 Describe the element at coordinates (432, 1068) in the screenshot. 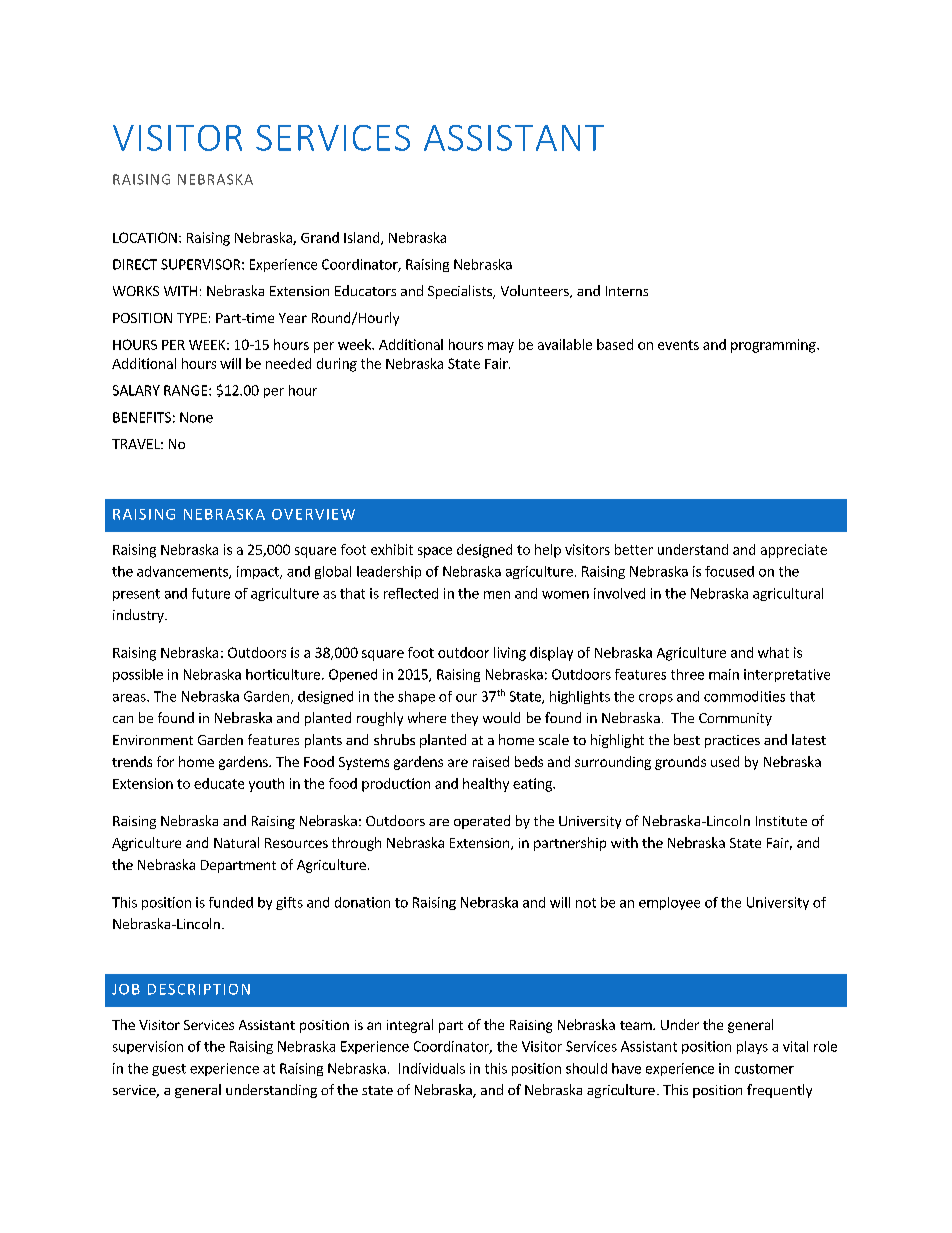

I see `Individuals` at that location.
